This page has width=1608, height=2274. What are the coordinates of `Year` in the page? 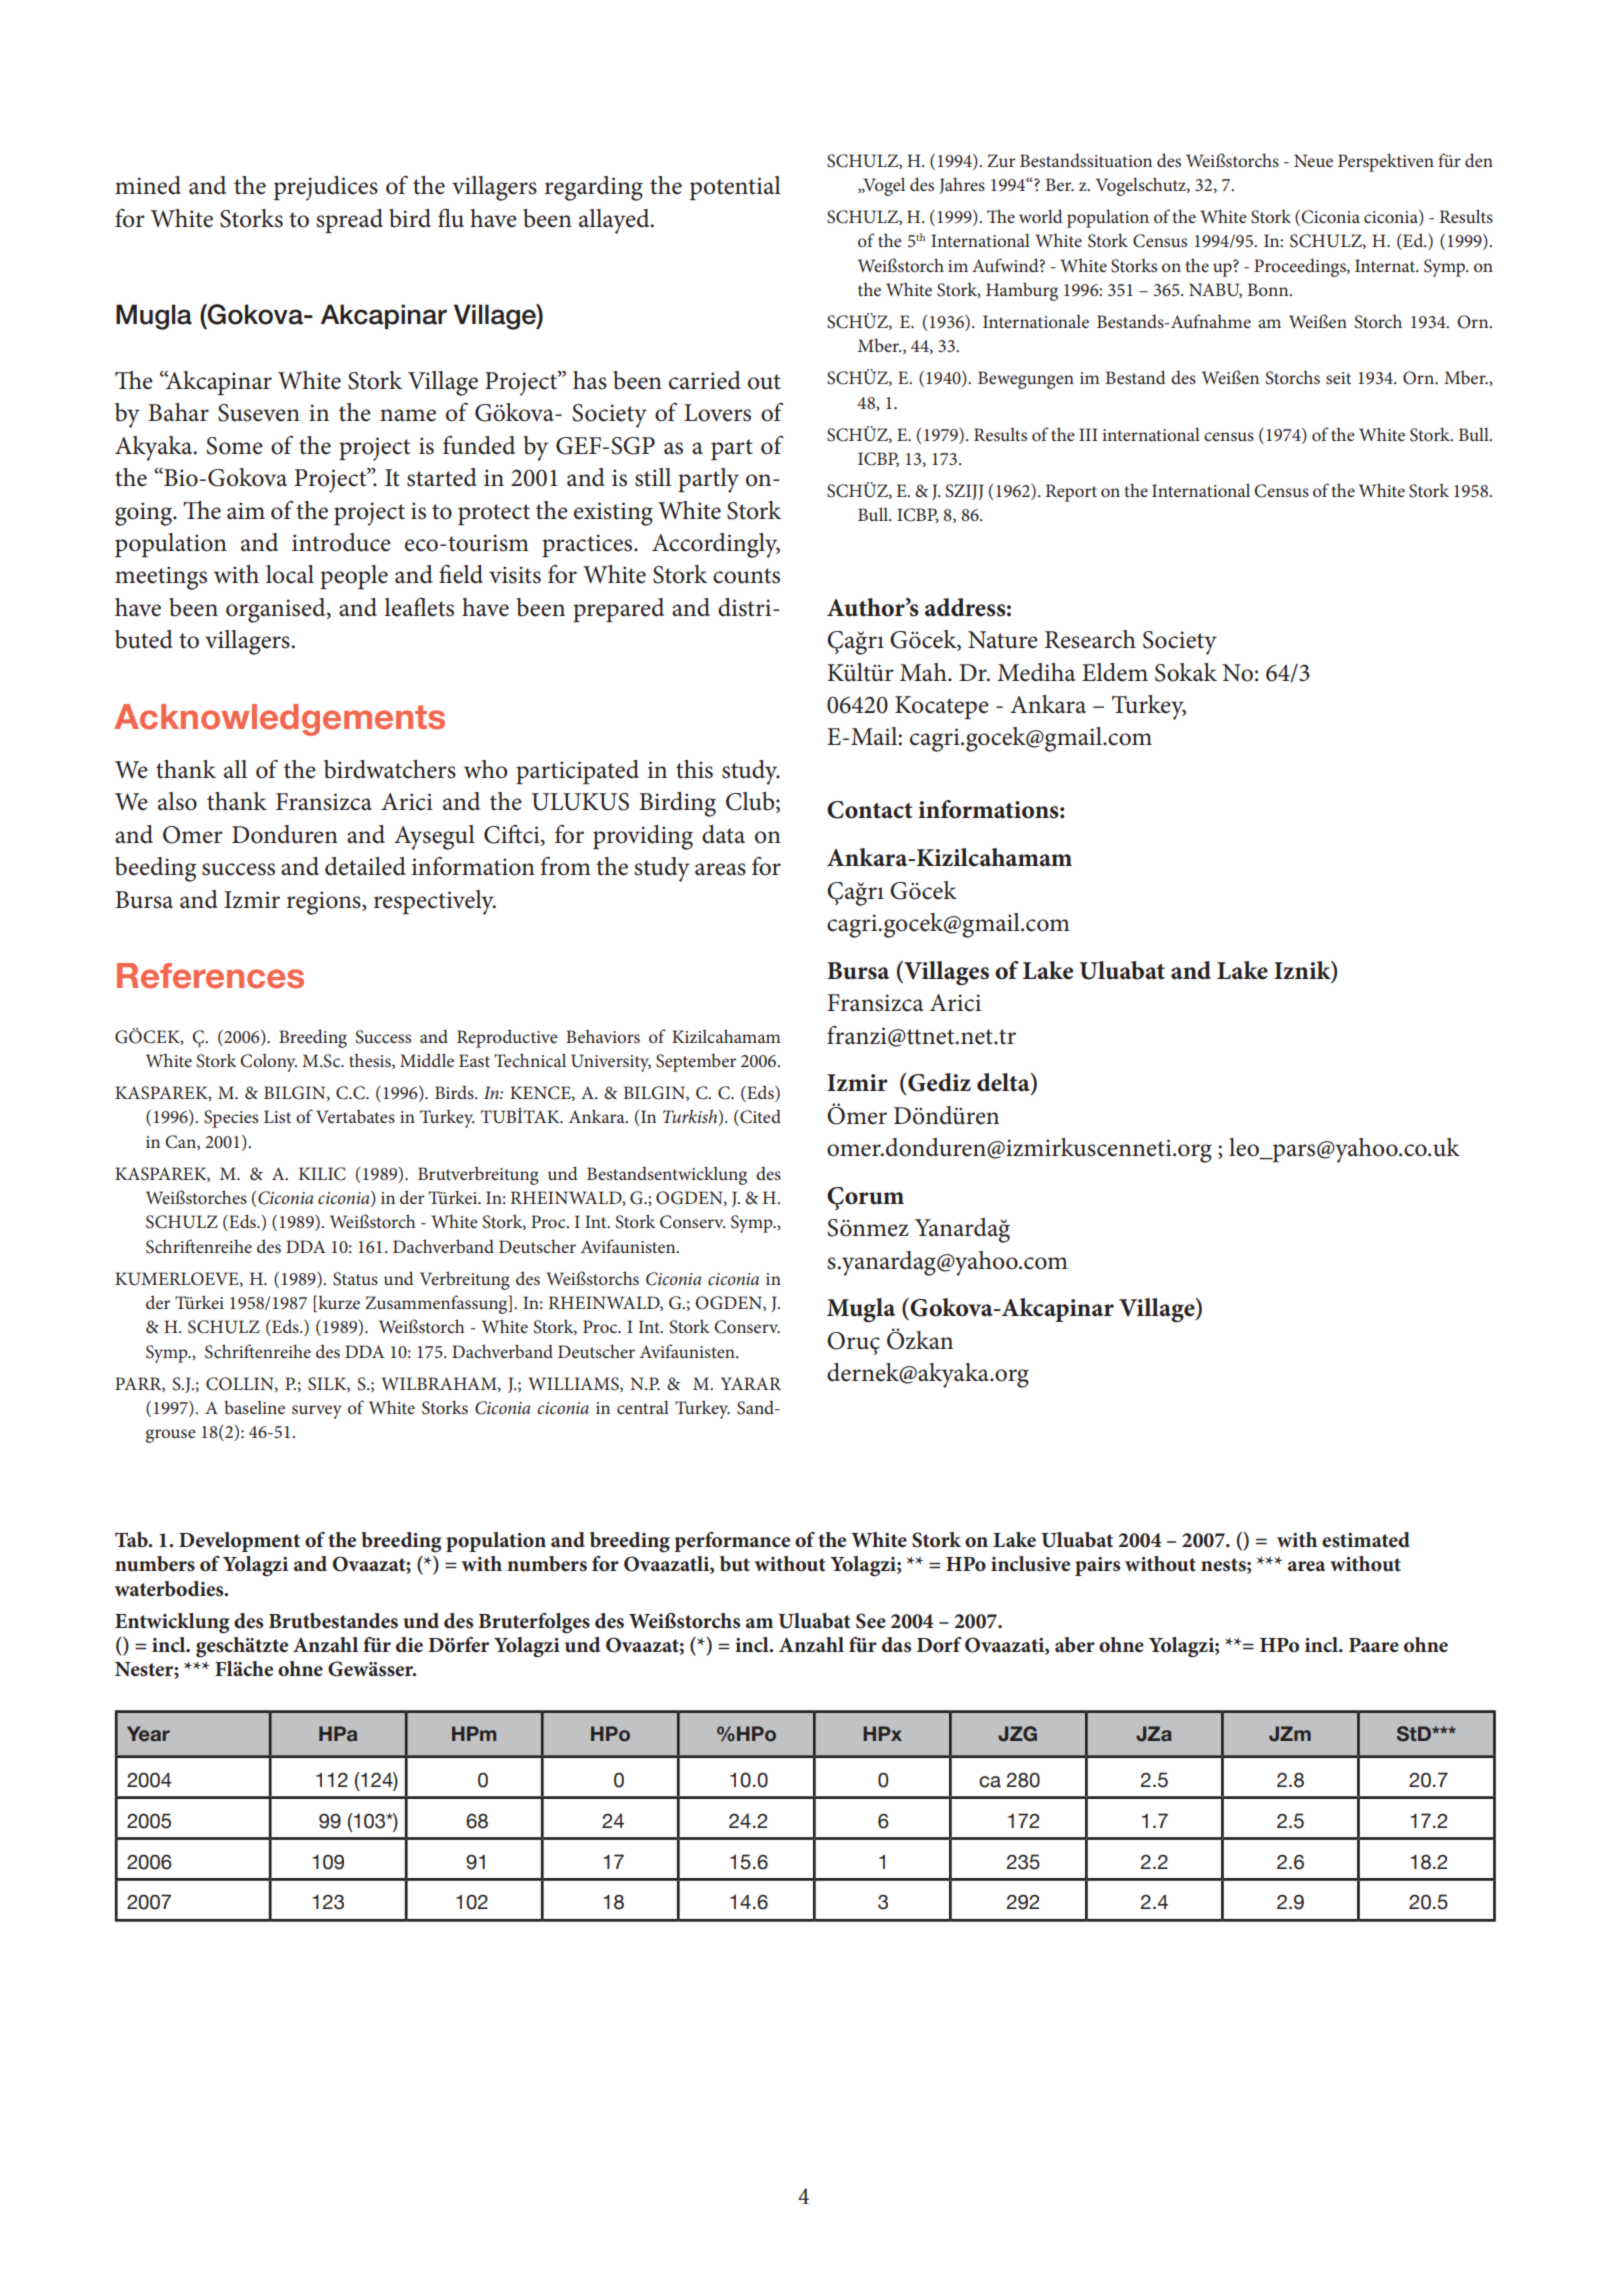 It's located at (148, 1733).
